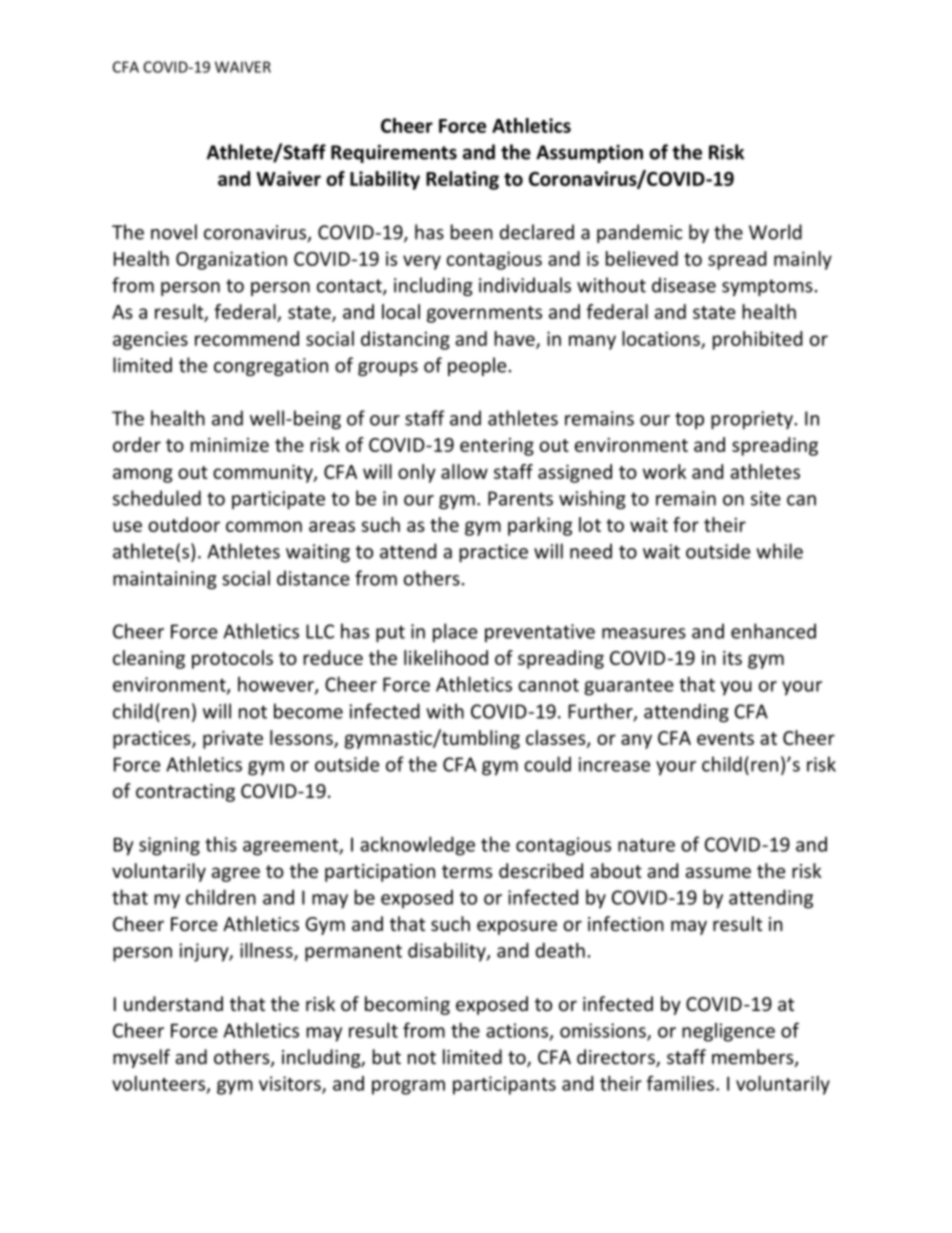  What do you see at coordinates (775, 232) in the document?
I see `World` at bounding box center [775, 232].
